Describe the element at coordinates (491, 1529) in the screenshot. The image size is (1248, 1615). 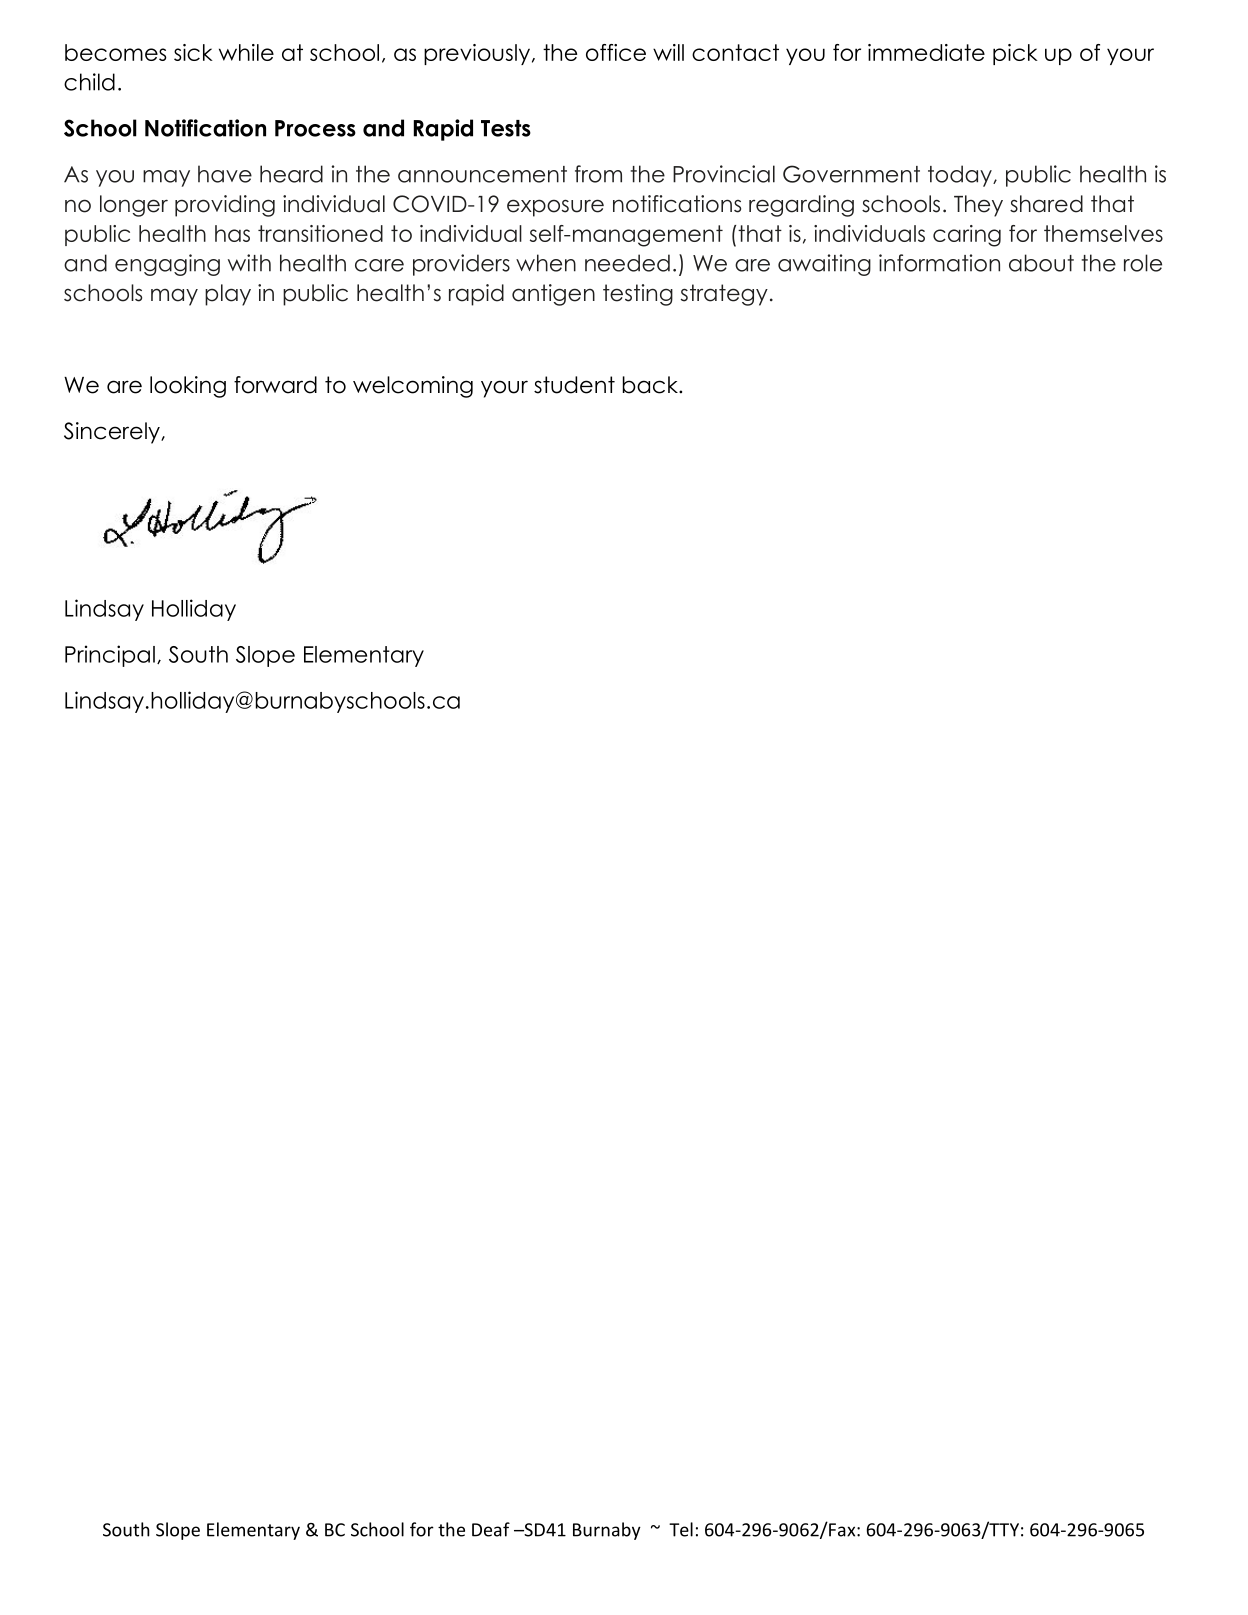
I see `Deaf` at that location.
